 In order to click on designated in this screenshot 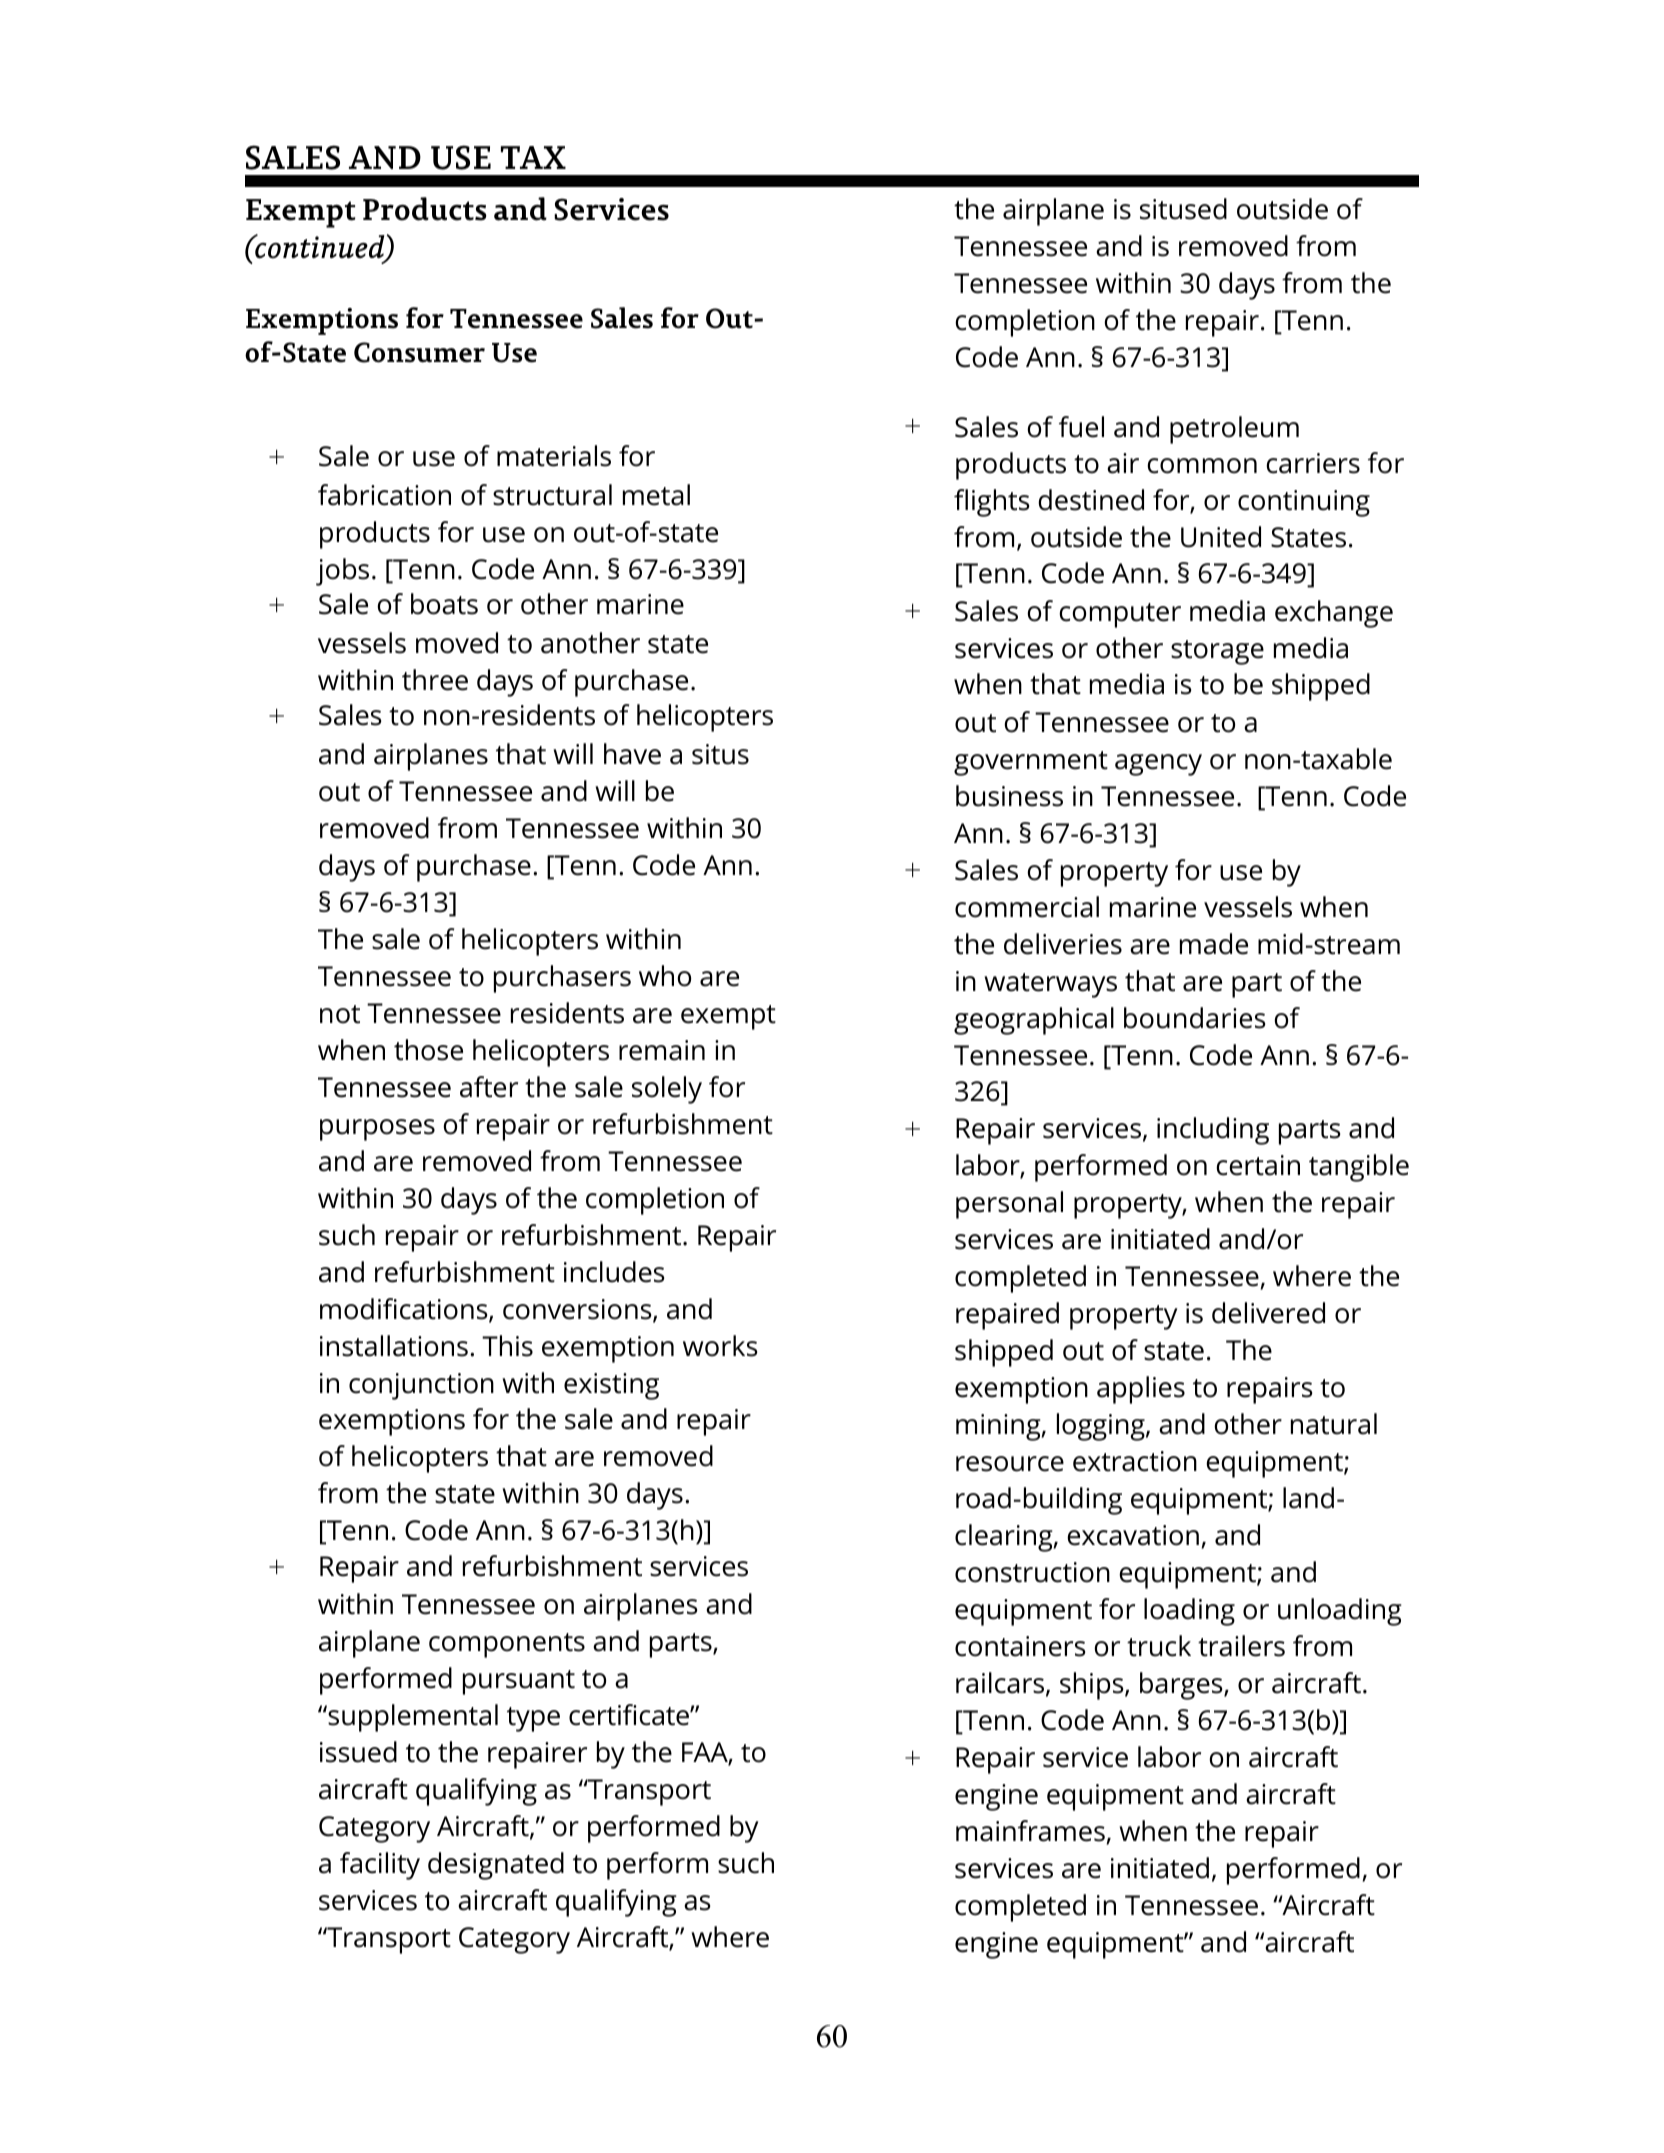, I will do `click(496, 1866)`.
